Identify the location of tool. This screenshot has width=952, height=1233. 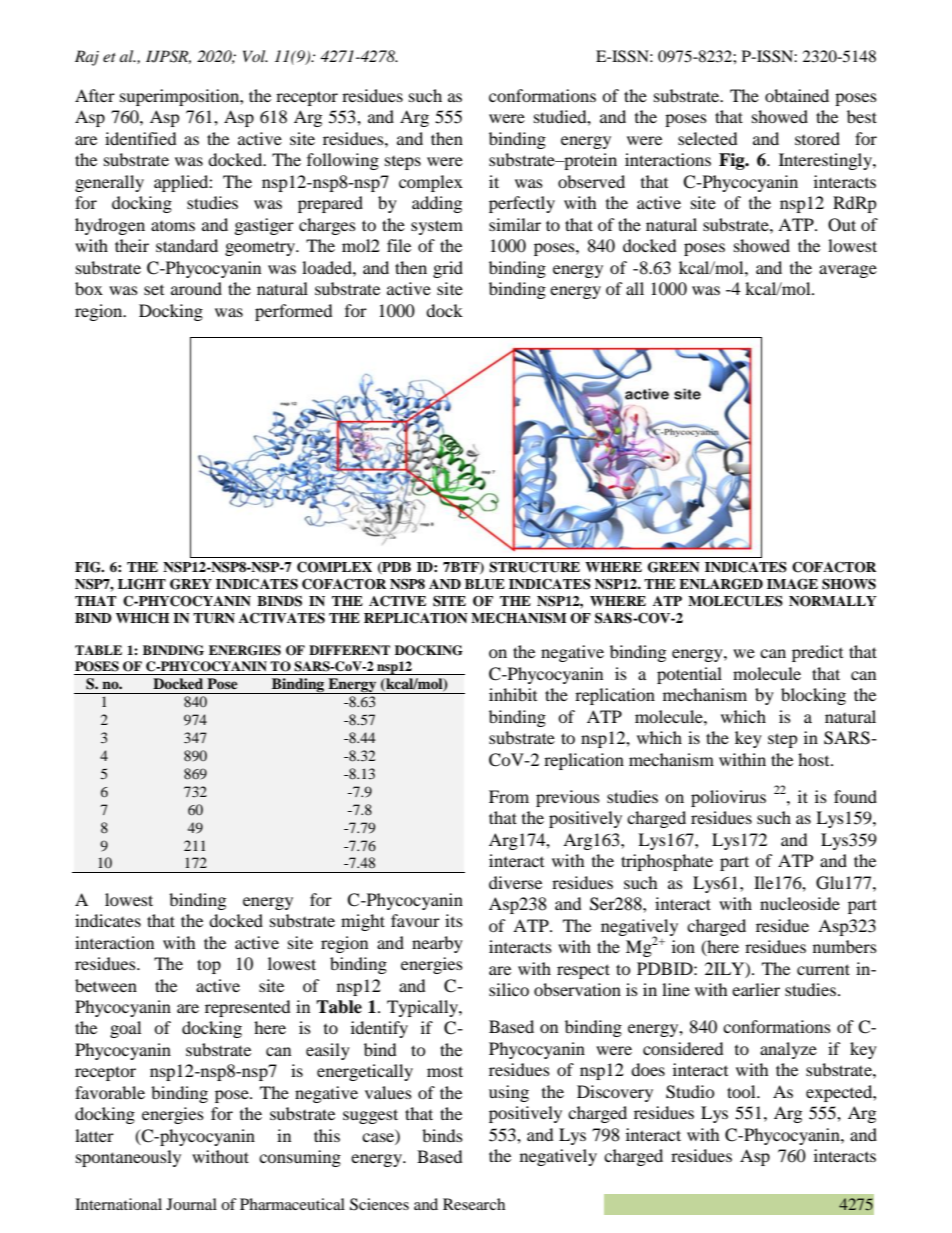
(742, 1091).
